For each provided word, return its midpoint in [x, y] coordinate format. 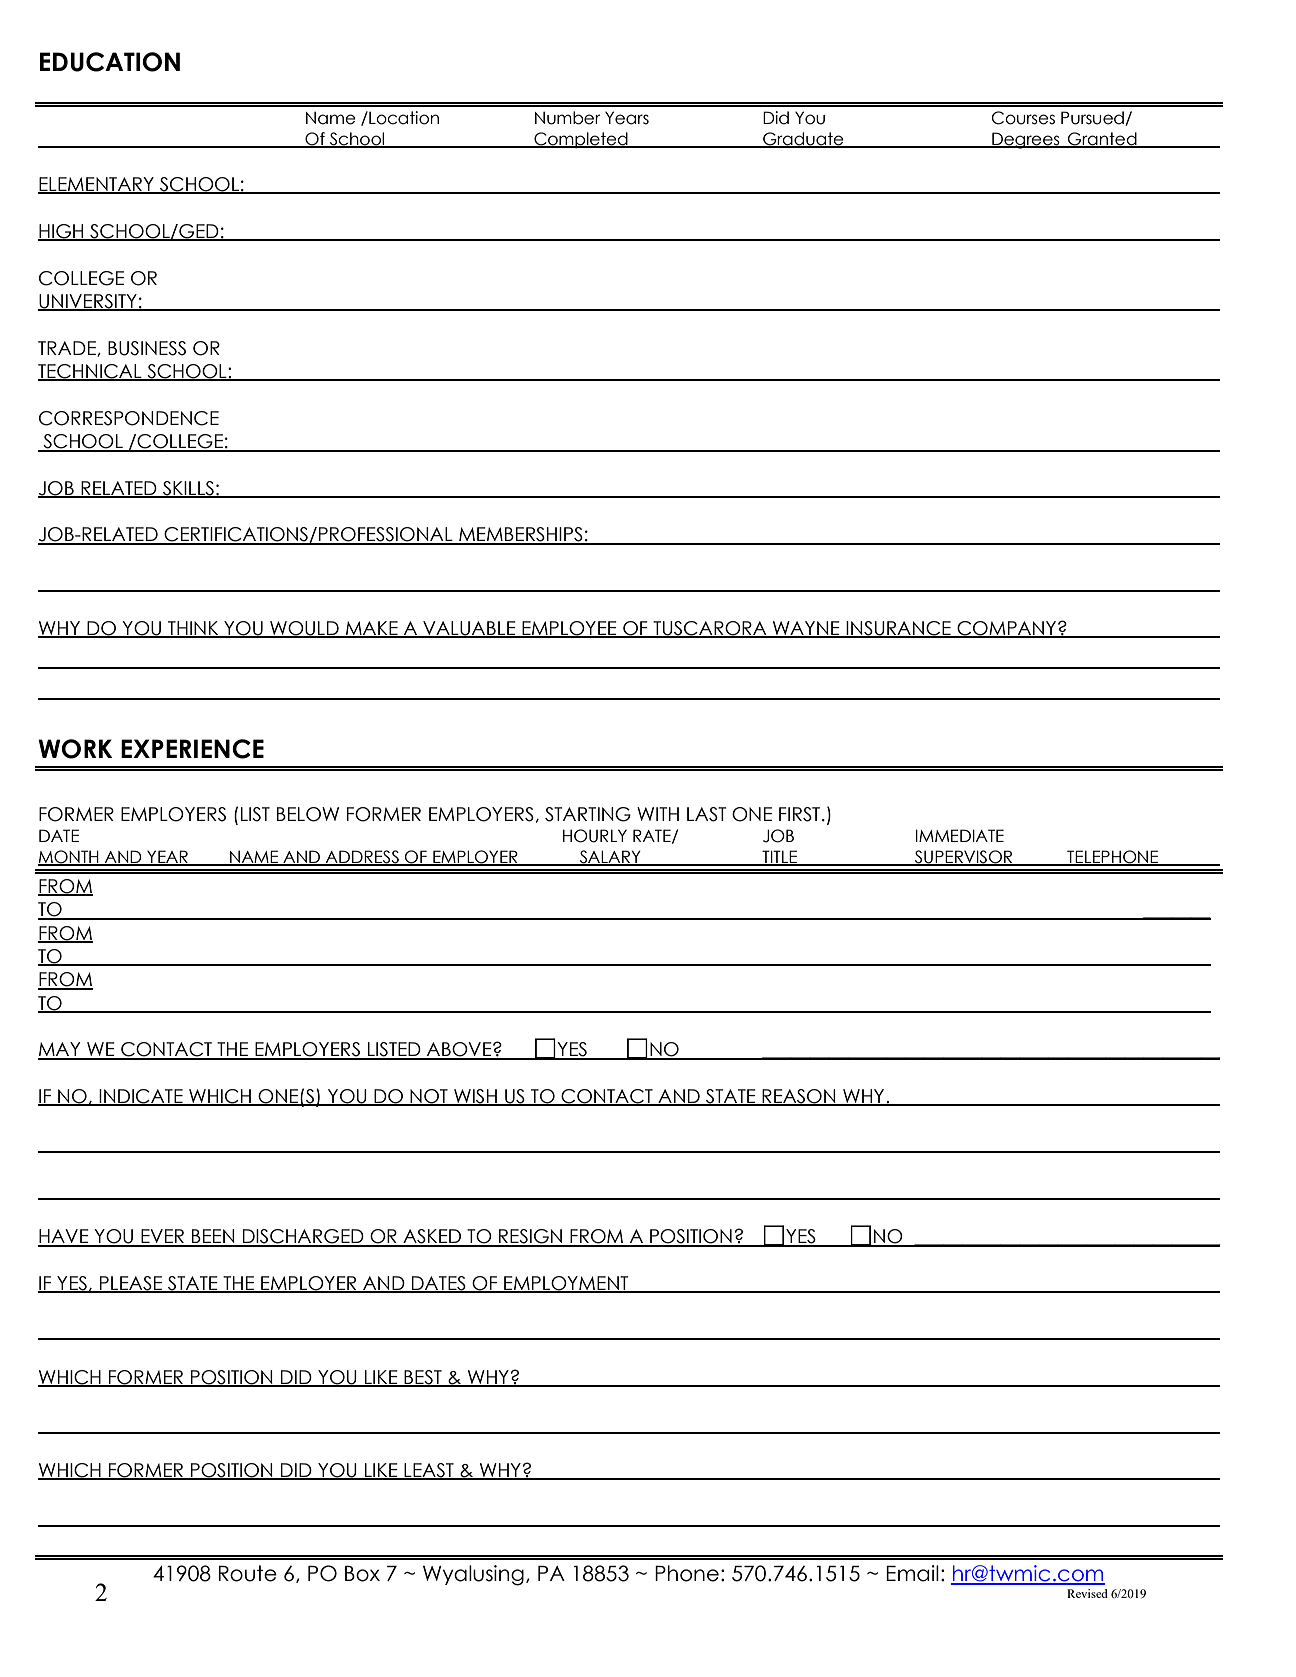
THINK [193, 629]
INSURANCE [898, 629]
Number [568, 118]
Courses [1023, 118]
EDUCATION [110, 62]
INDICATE [141, 1097]
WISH [475, 1097]
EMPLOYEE [569, 629]
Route [247, 1573]
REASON [799, 1097]
